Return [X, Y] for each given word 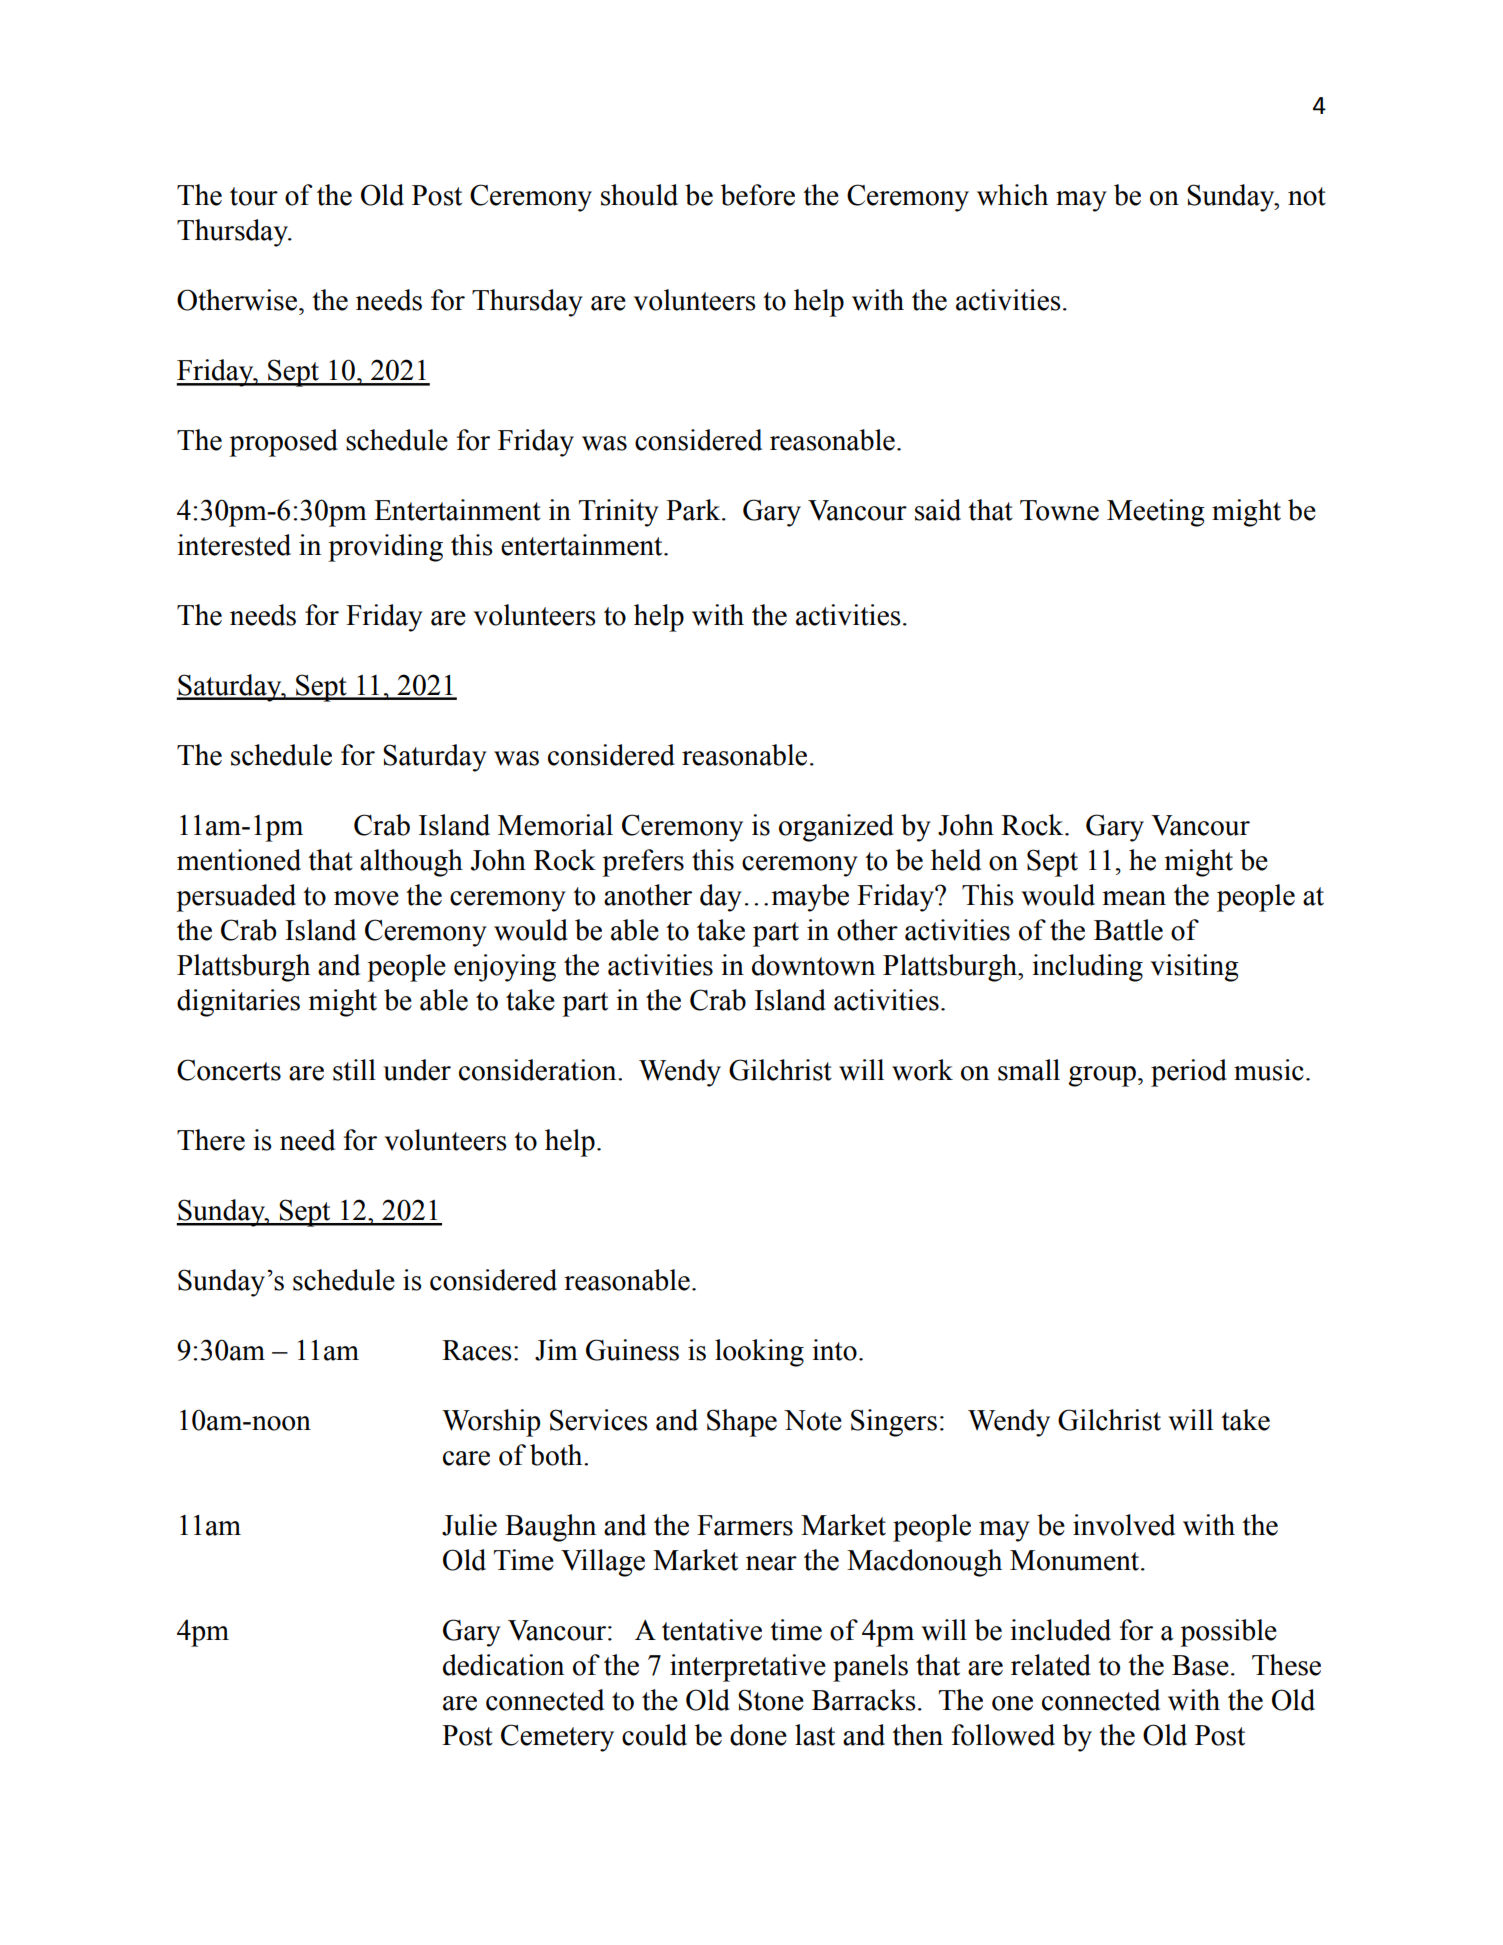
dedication [503, 1665]
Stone [771, 1700]
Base [1200, 1665]
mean [1134, 898]
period [1189, 1073]
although [411, 863]
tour [254, 196]
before [758, 195]
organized [836, 828]
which [1012, 195]
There [211, 1140]
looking [759, 1353]
